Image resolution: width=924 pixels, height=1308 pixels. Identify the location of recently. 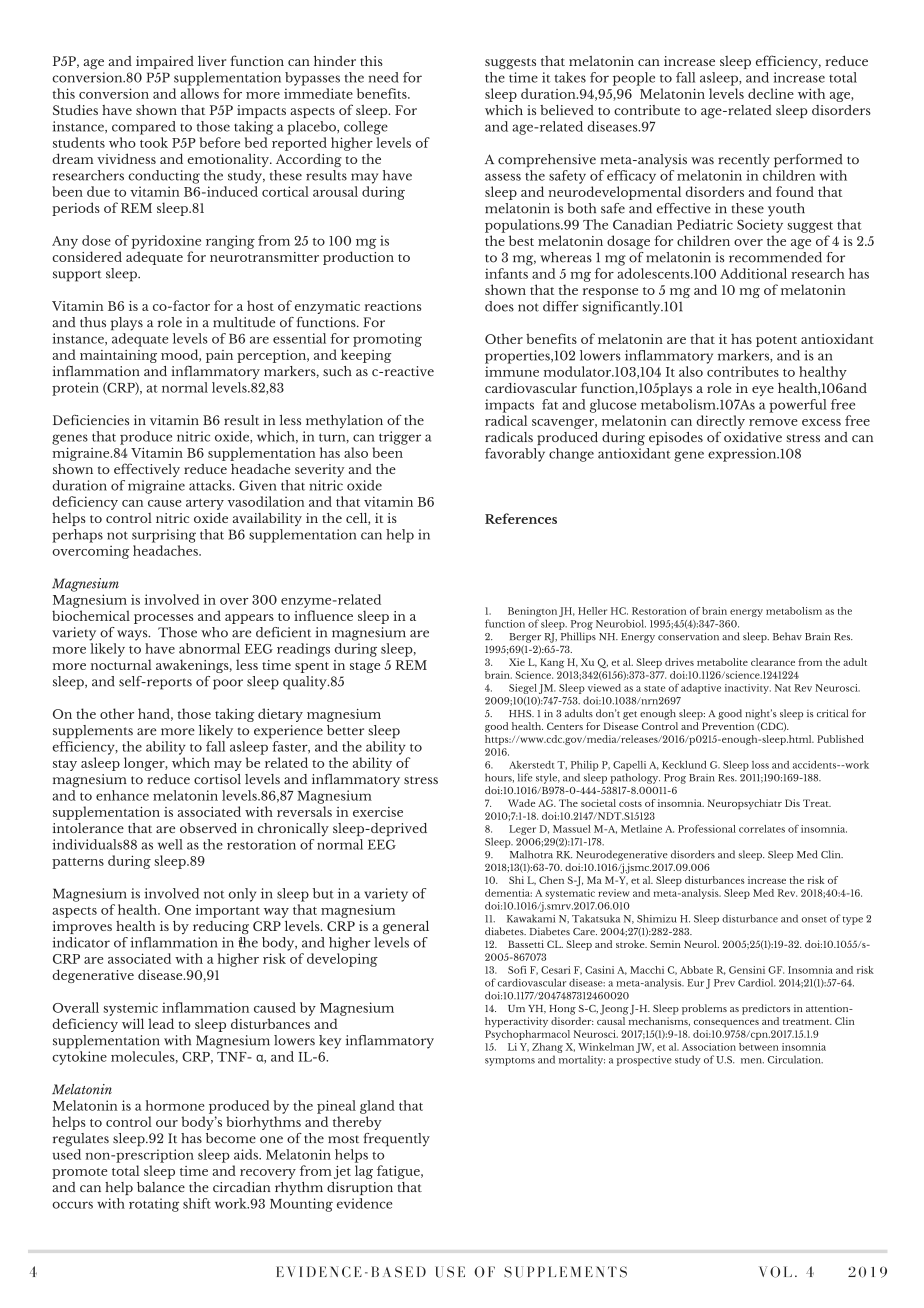
(744, 161).
